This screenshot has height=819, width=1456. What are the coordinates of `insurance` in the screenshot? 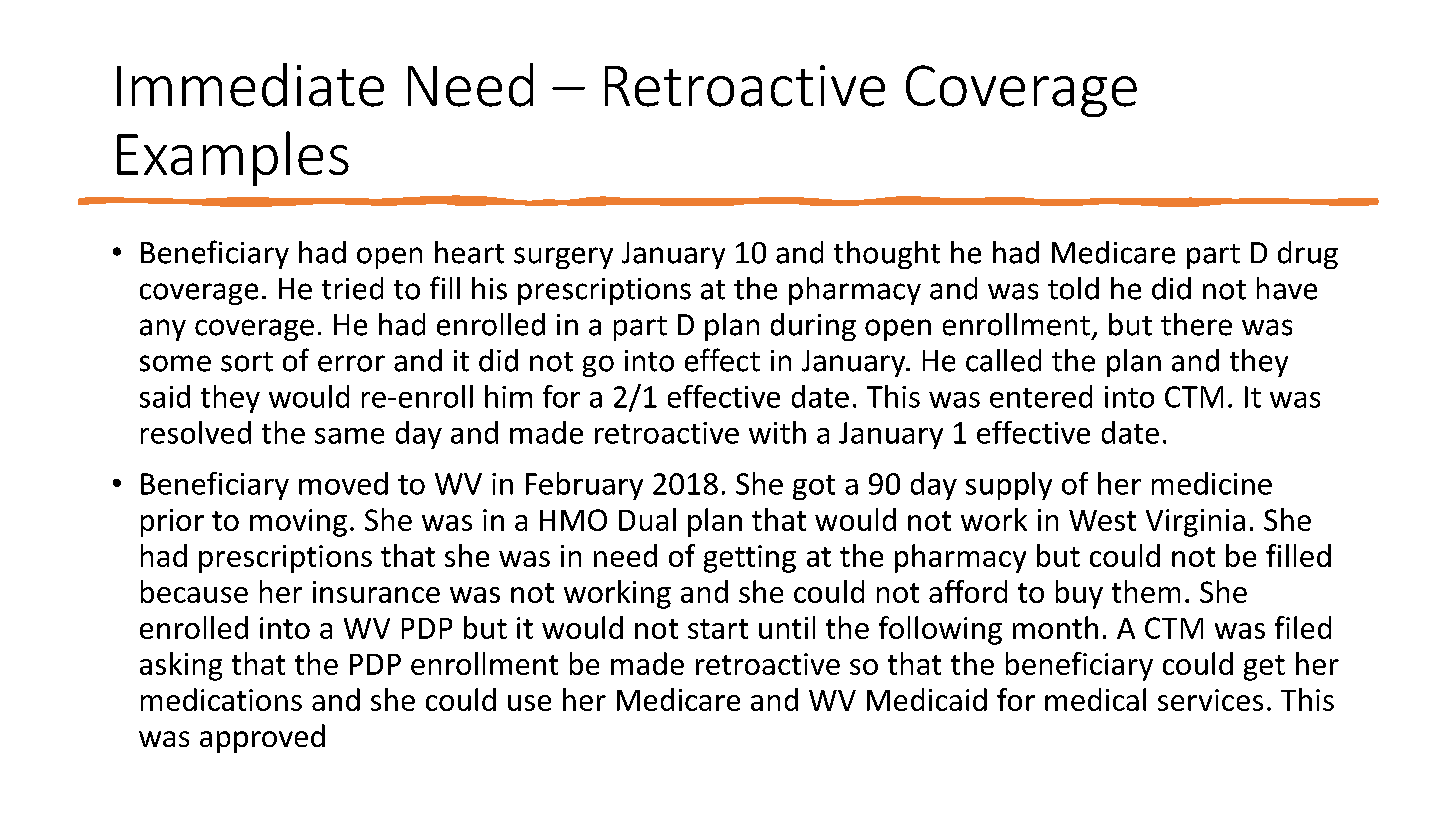 It's located at (376, 592).
